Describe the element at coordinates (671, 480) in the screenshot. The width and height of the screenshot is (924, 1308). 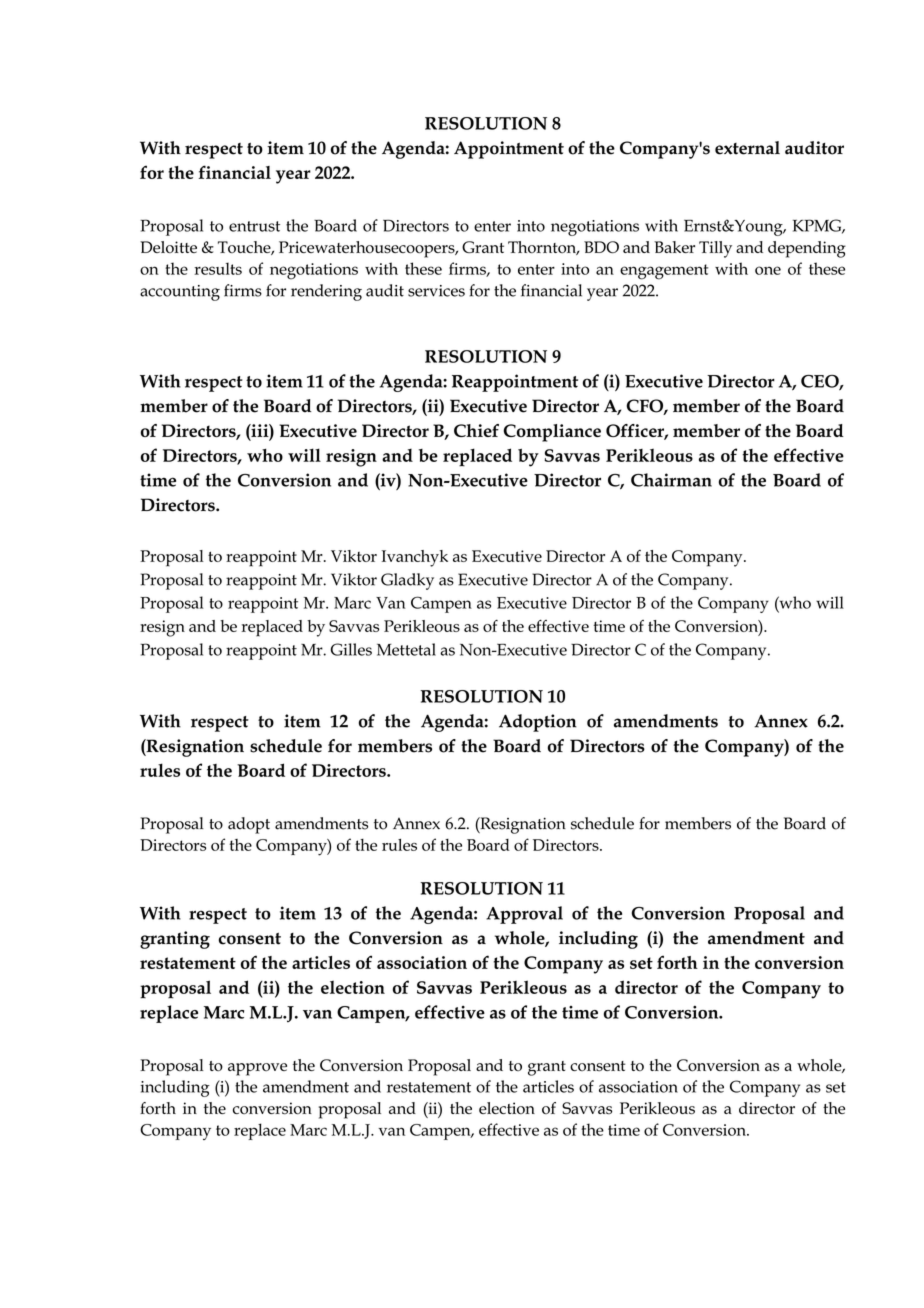
I see `Chairman` at that location.
